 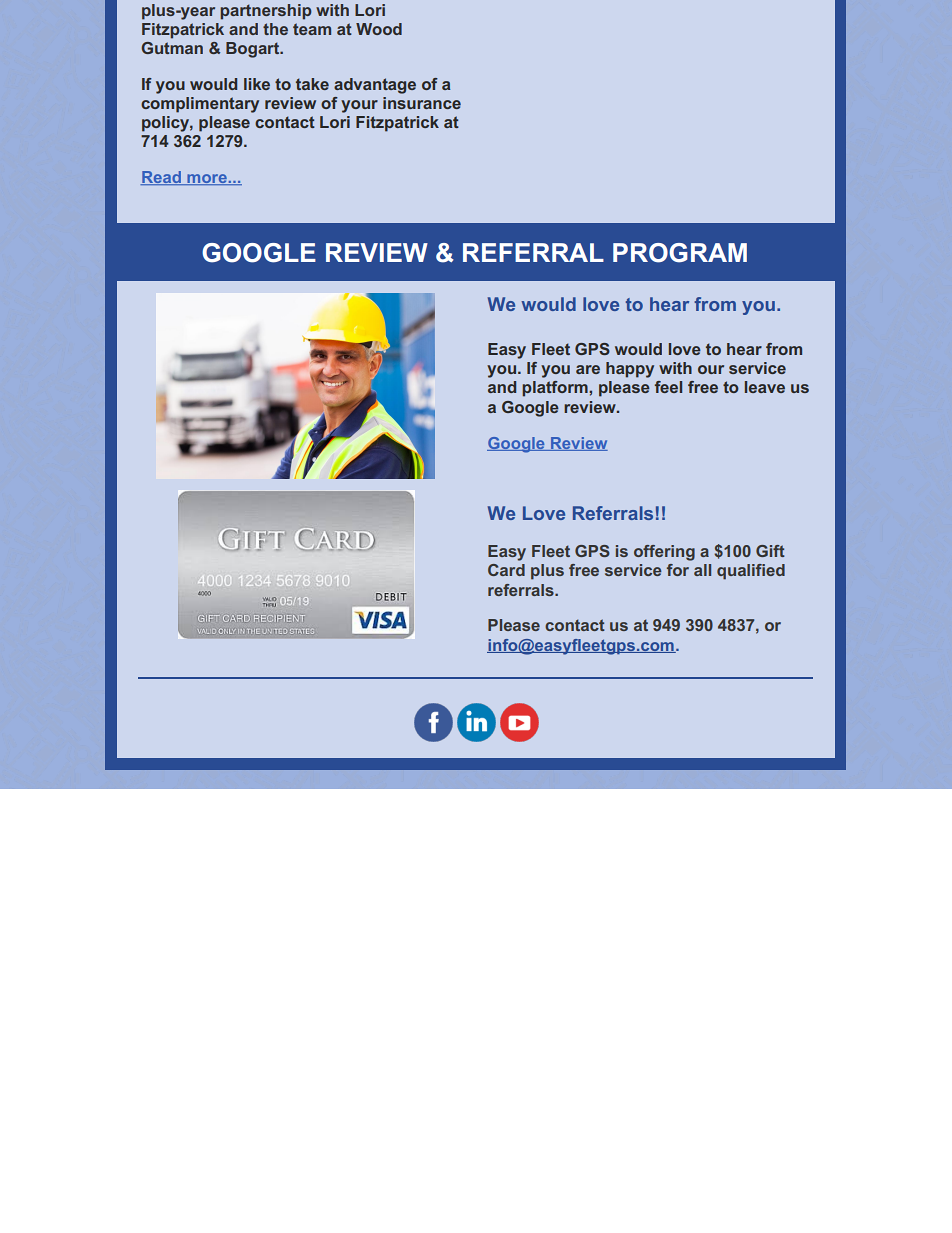 What do you see at coordinates (680, 253) in the screenshot?
I see `PROGRAM` at bounding box center [680, 253].
